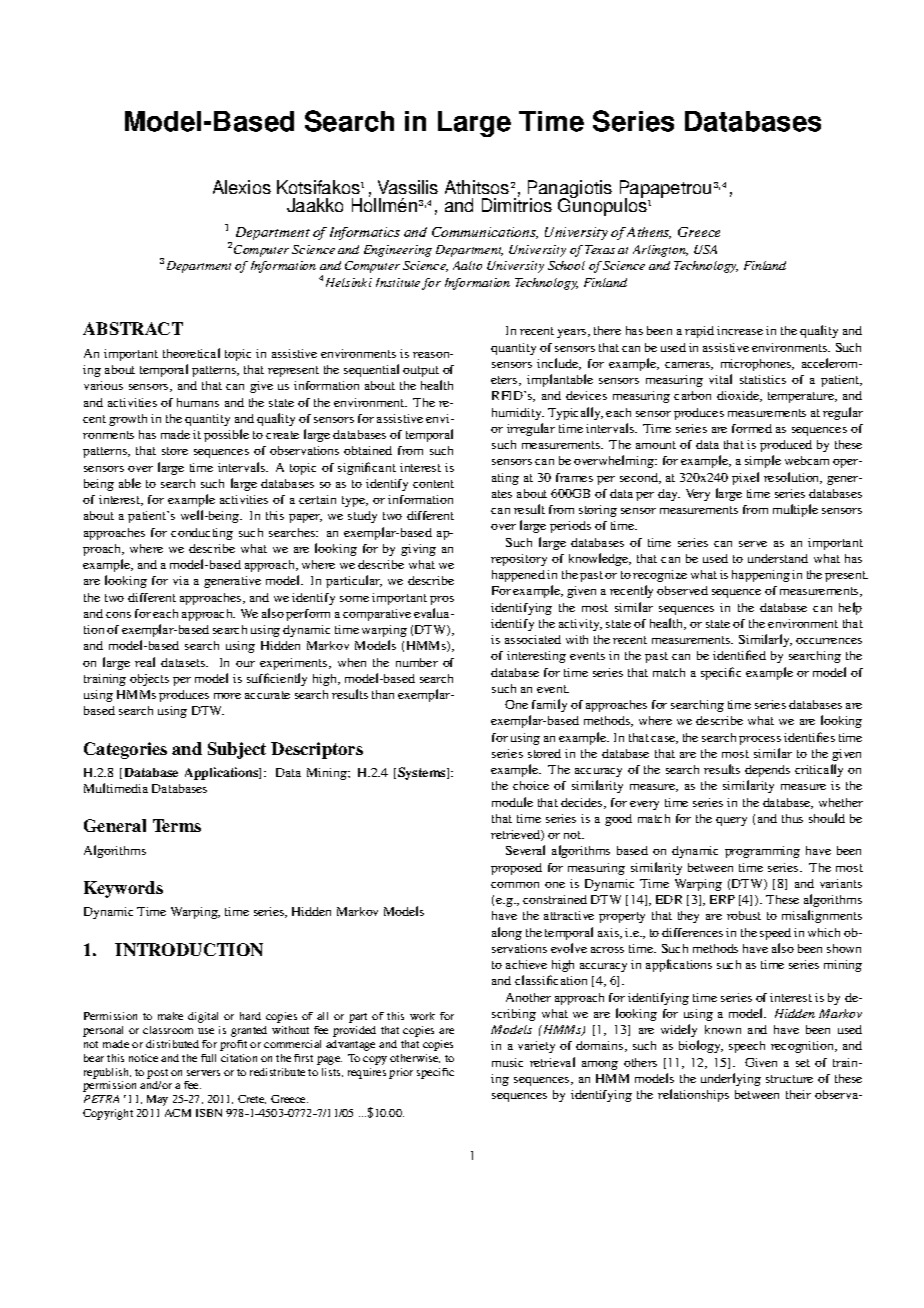  I want to click on Dimitrios, so click(517, 205).
